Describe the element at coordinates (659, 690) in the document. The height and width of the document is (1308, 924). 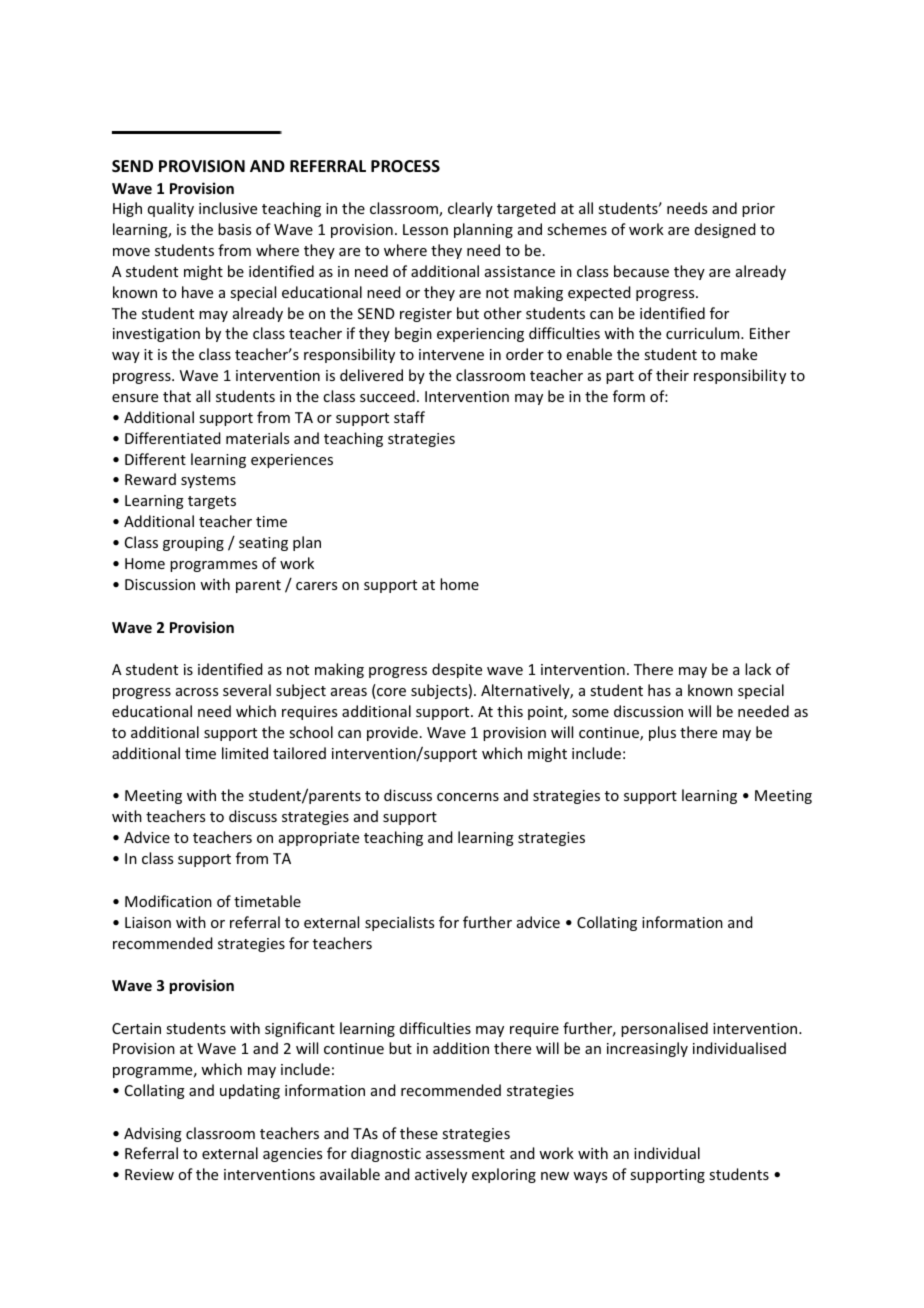
I see `has` at that location.
